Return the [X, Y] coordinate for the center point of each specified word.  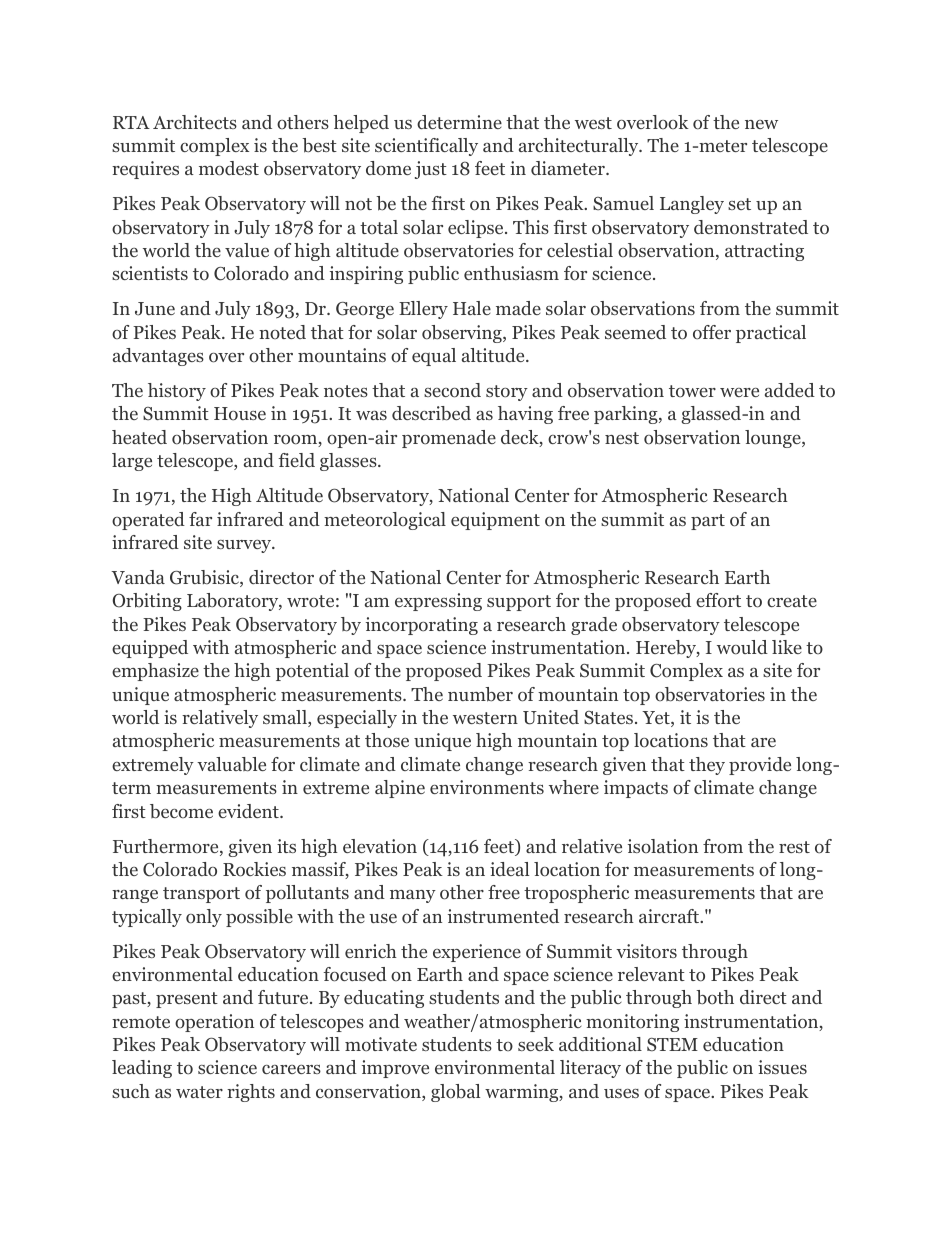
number [480, 694]
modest [229, 168]
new [761, 124]
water [199, 1092]
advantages [158, 357]
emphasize [155, 672]
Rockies [254, 869]
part [708, 522]
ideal [509, 869]
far [200, 519]
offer [712, 332]
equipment [495, 521]
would [742, 647]
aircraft [670, 916]
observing [463, 334]
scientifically [426, 147]
